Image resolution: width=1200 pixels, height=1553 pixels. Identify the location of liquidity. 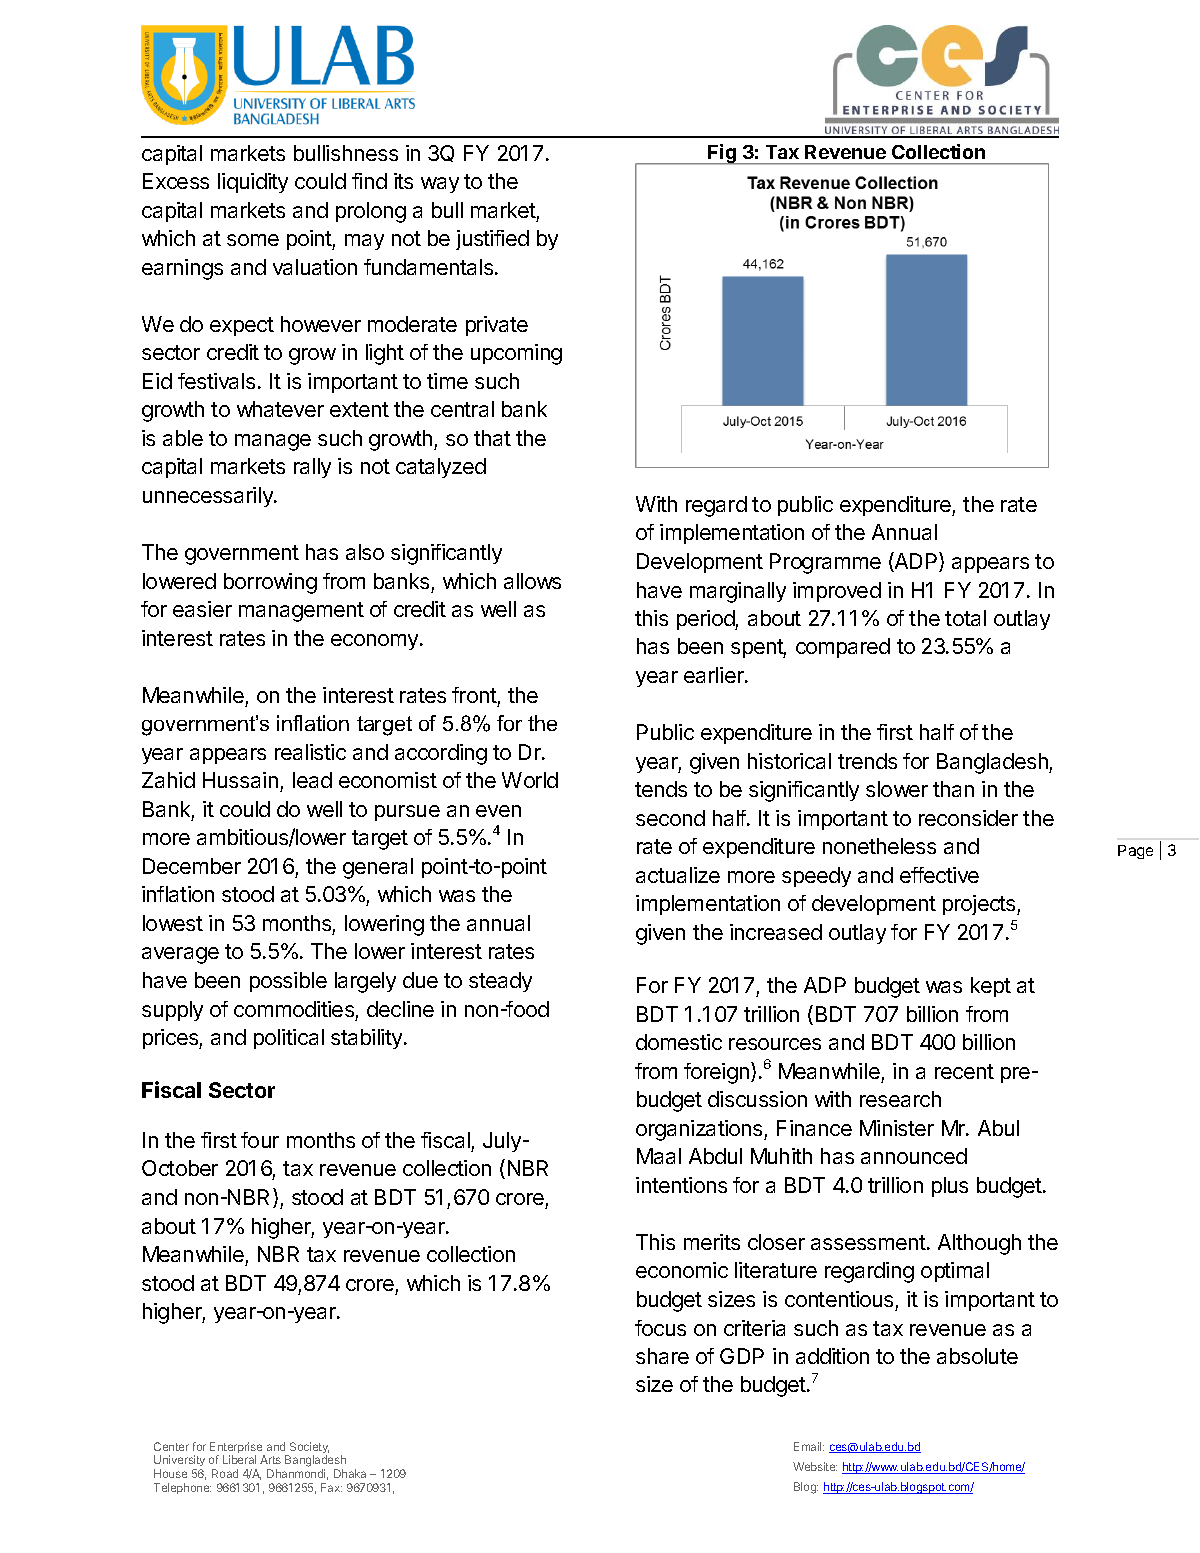
(253, 183).
